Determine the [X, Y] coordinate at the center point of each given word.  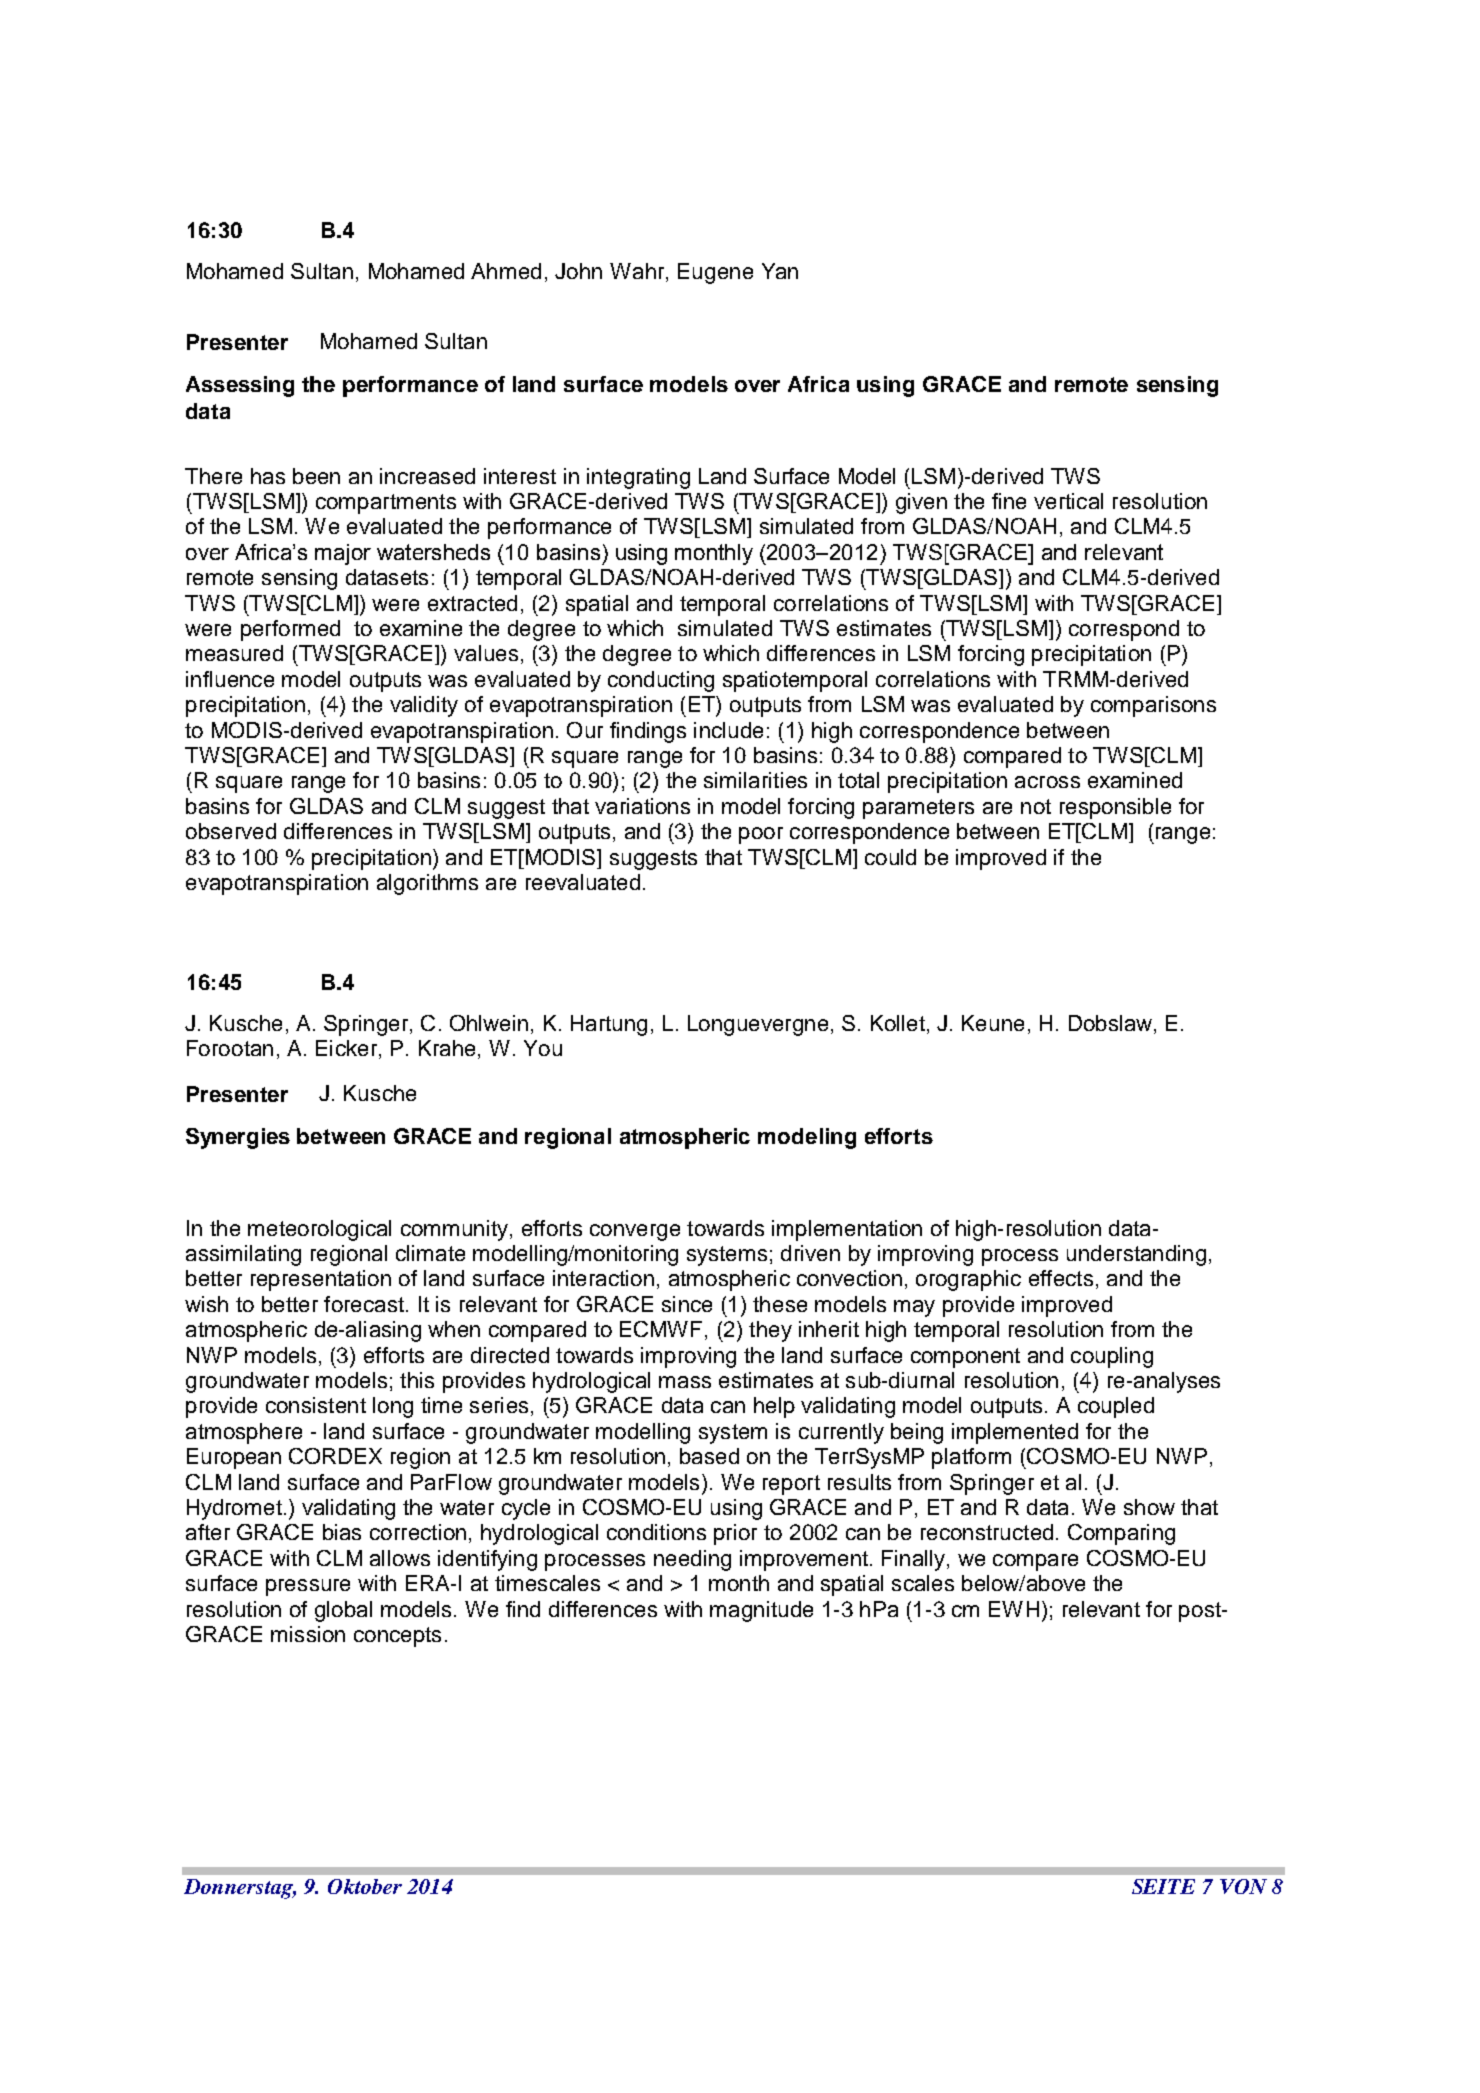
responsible [1115, 808]
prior [735, 1534]
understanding [1136, 1255]
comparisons [1153, 706]
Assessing [240, 386]
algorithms [427, 884]
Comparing [1121, 1534]
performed [290, 630]
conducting [661, 681]
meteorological [319, 1230]
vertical [1068, 501]
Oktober [365, 1886]
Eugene [715, 273]
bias [342, 1532]
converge [635, 1232]
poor [761, 835]
